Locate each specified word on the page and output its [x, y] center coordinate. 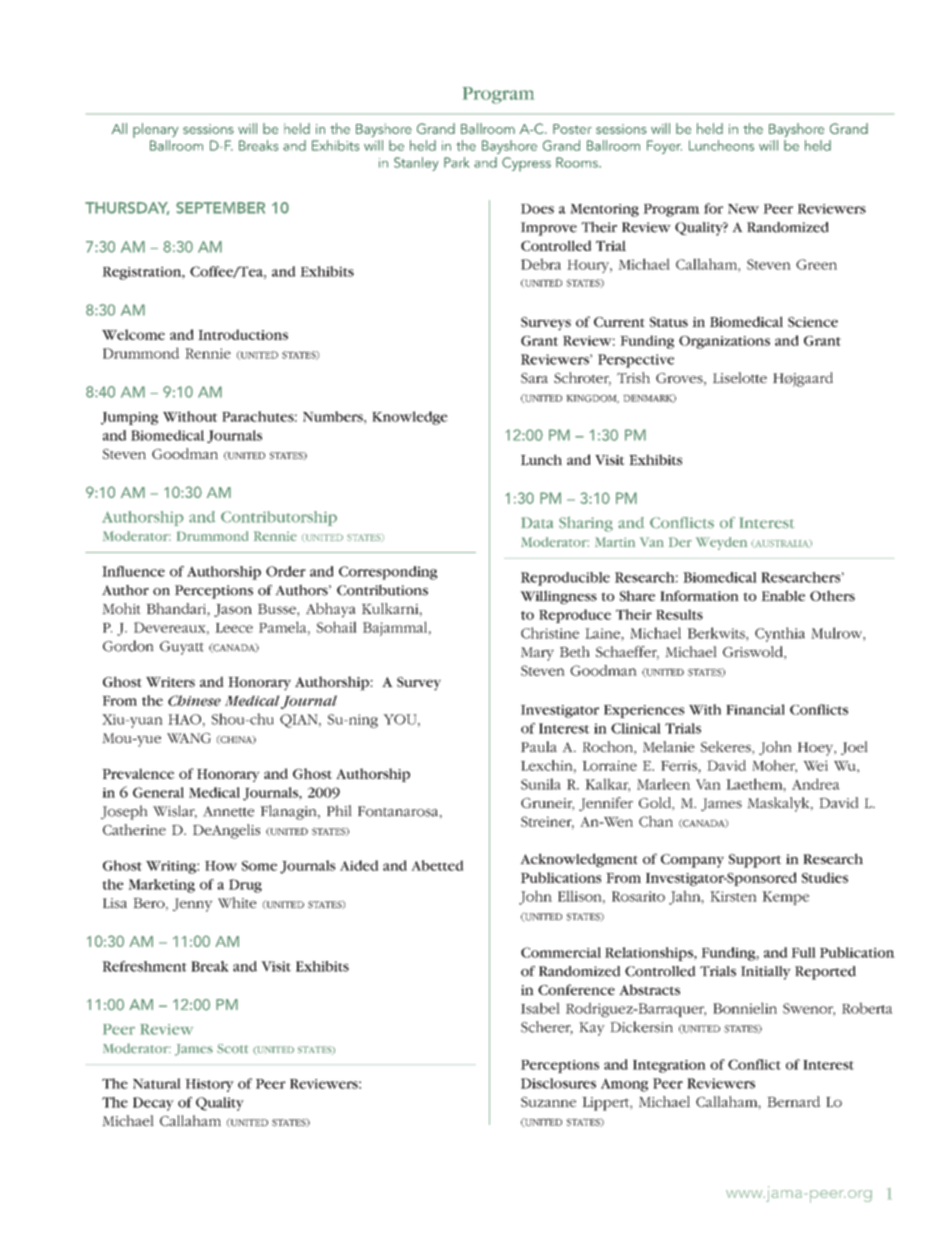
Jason [233, 610]
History [209, 1085]
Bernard [793, 1101]
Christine [550, 633]
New [743, 209]
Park [456, 162]
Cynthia [780, 634]
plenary [155, 130]
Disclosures [558, 1083]
